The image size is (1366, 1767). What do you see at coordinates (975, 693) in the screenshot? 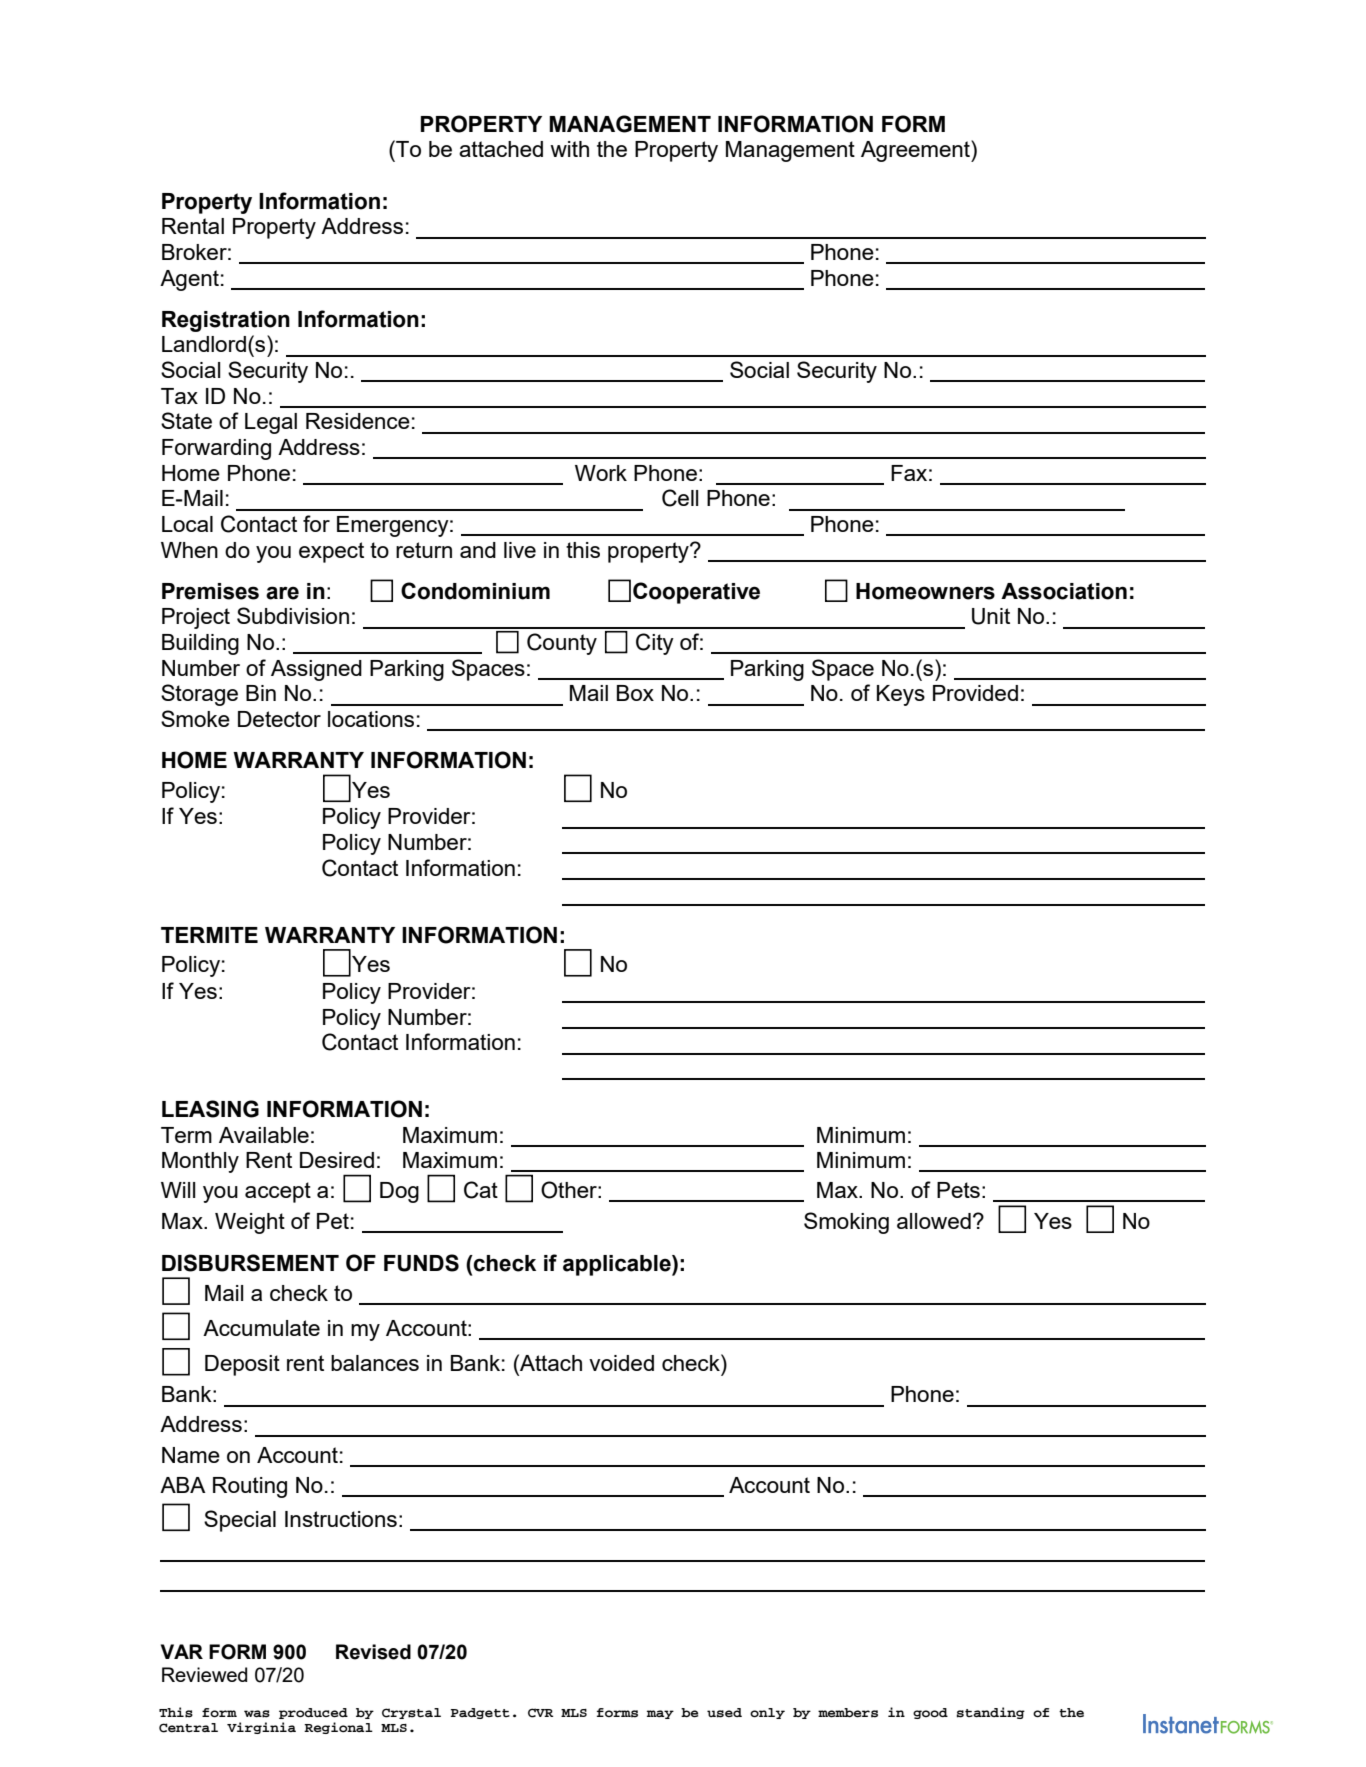
I see `Provided` at bounding box center [975, 693].
